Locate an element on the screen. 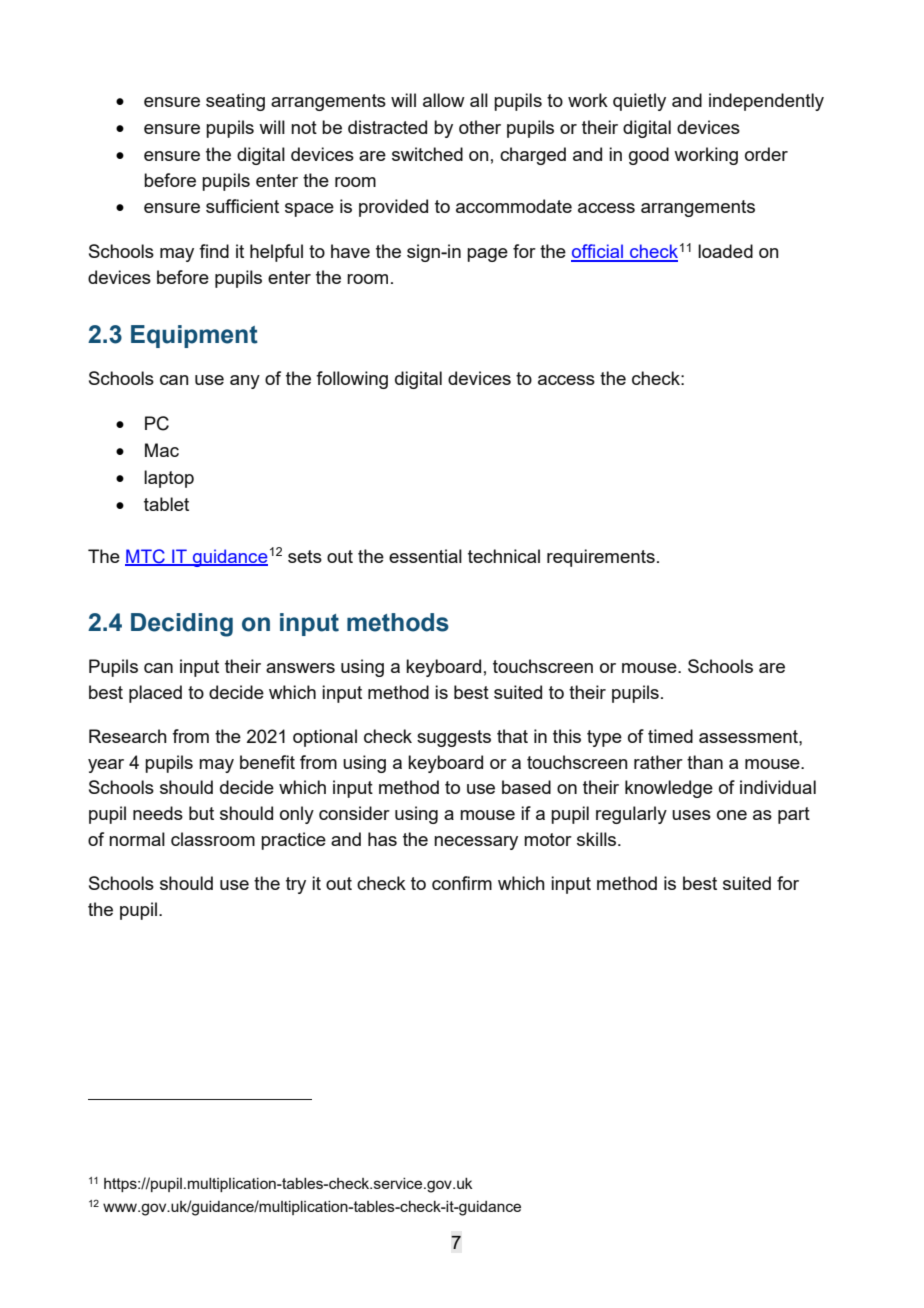 This screenshot has height=1308, width=924. requirements is located at coordinates (601, 558).
